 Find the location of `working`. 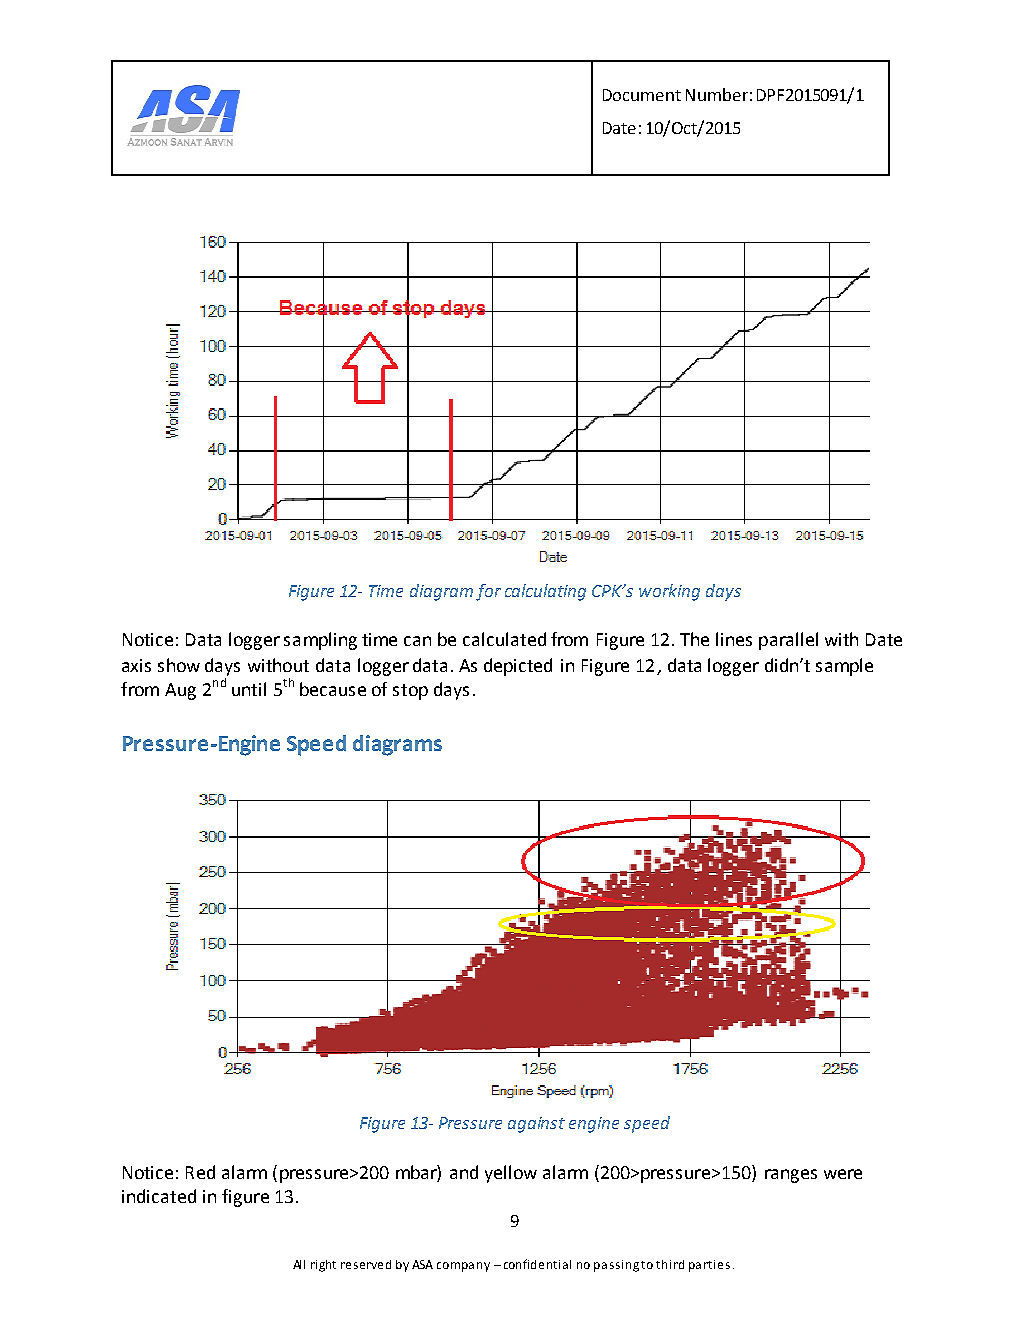

working is located at coordinates (669, 592).
